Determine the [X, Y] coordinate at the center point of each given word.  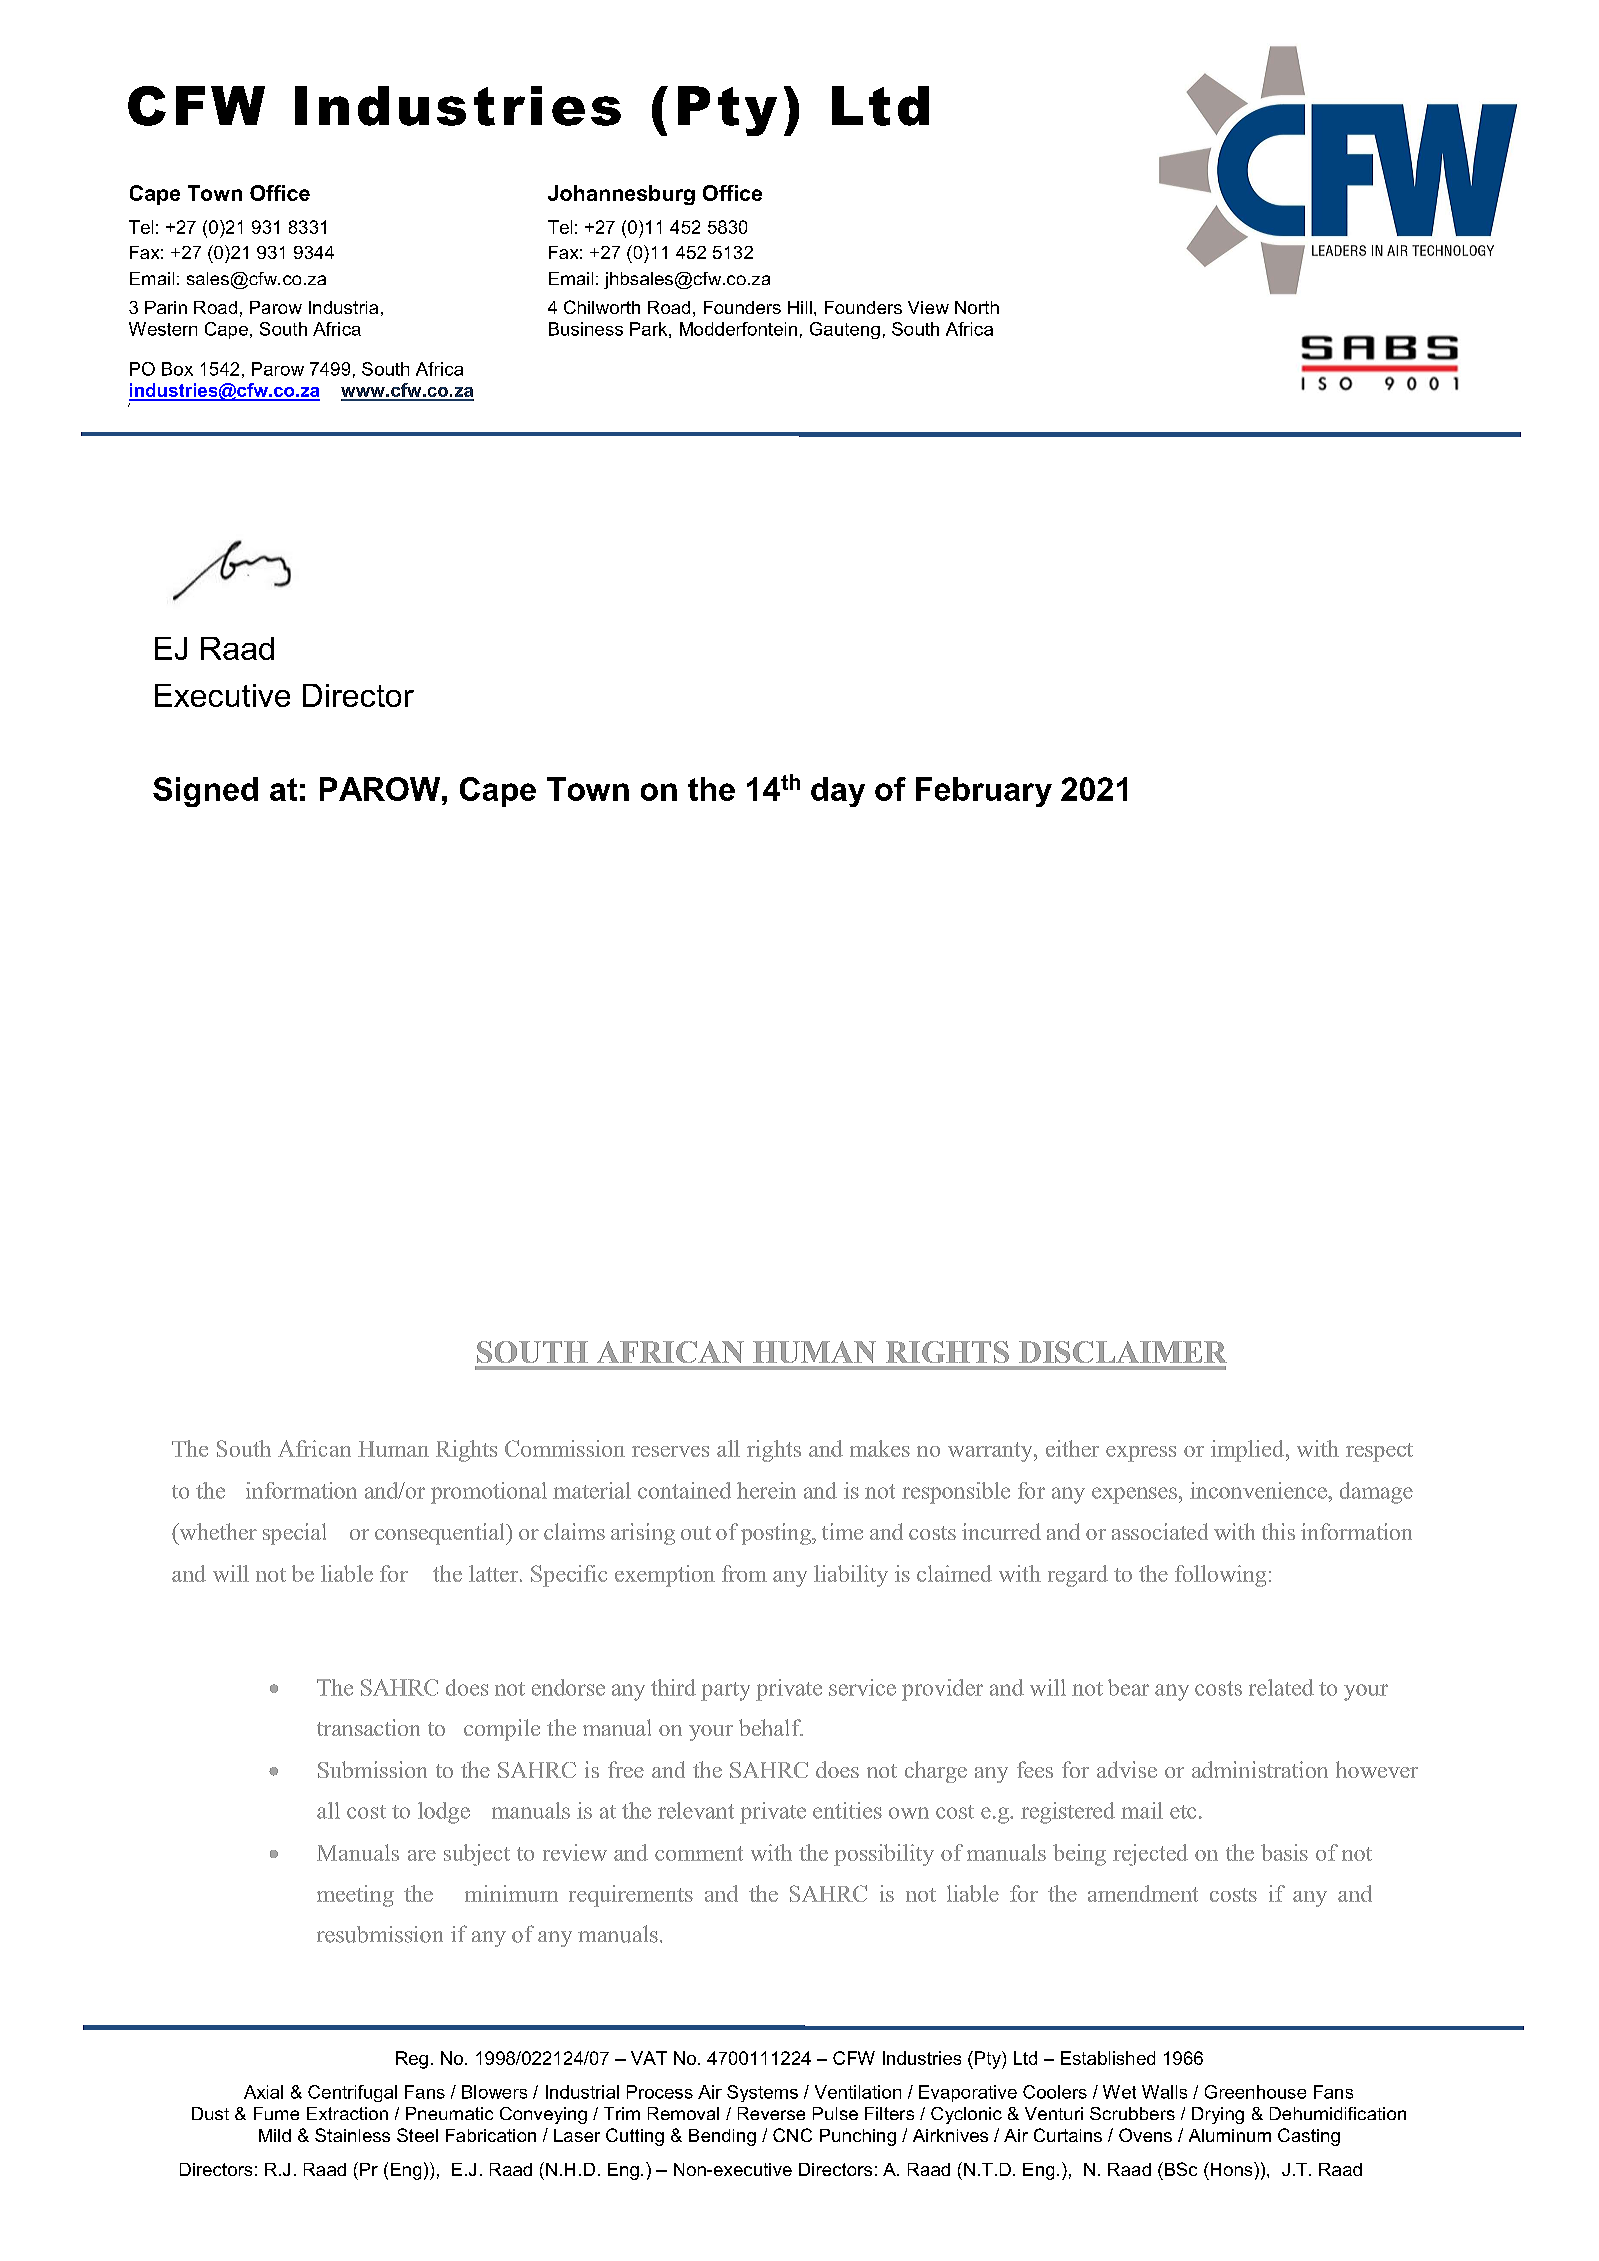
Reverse [771, 2113]
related [1281, 1687]
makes [880, 1448]
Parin [166, 307]
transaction [368, 1727]
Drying [1218, 2115]
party [725, 1691]
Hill [800, 307]
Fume [276, 2113]
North [977, 307]
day [838, 792]
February [984, 792]
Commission [565, 1448]
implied [1249, 1451]
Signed [205, 792]
